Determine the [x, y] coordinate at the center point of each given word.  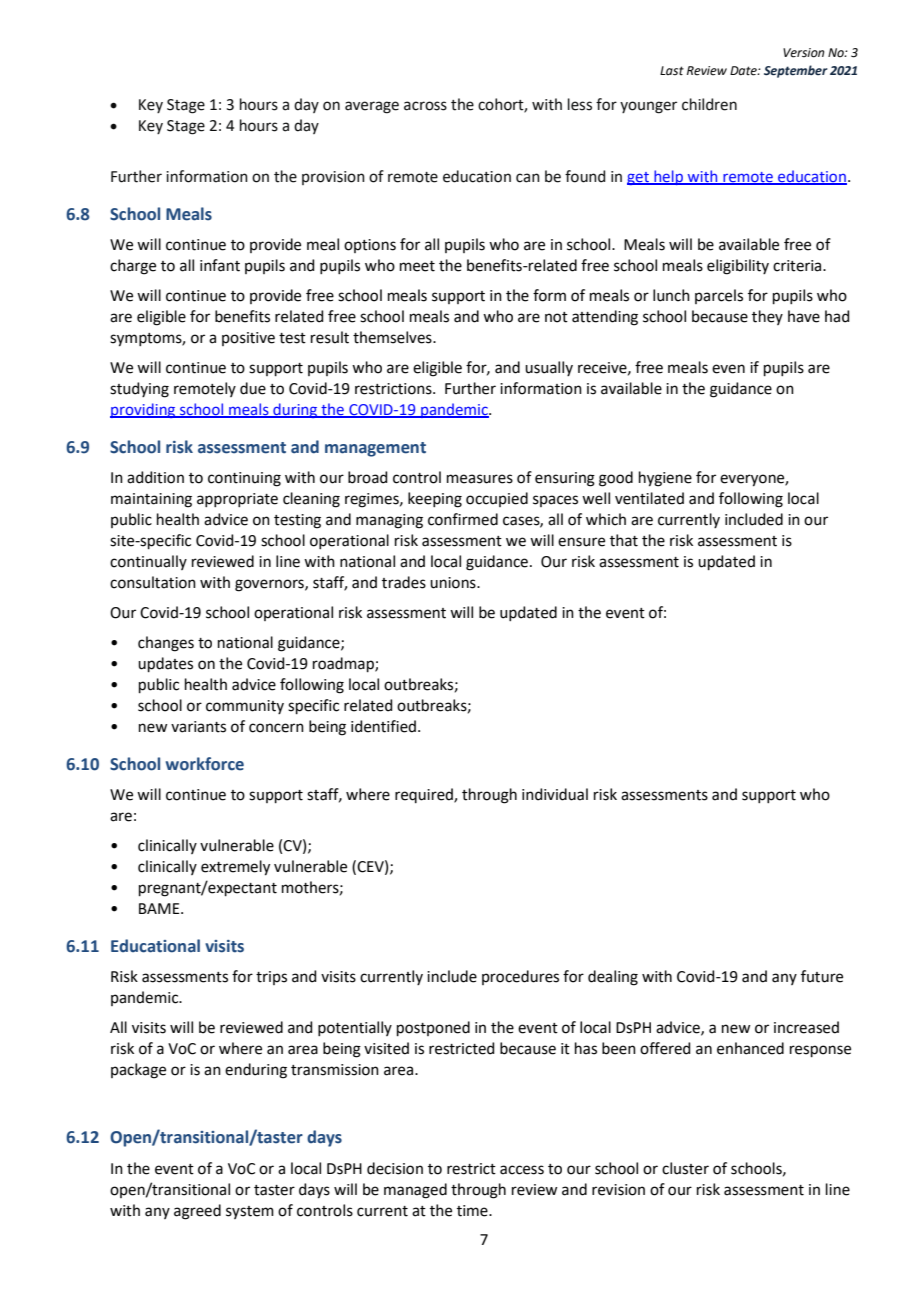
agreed [197, 1212]
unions [454, 583]
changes [166, 644]
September [796, 71]
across [425, 106]
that [624, 540]
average [372, 107]
